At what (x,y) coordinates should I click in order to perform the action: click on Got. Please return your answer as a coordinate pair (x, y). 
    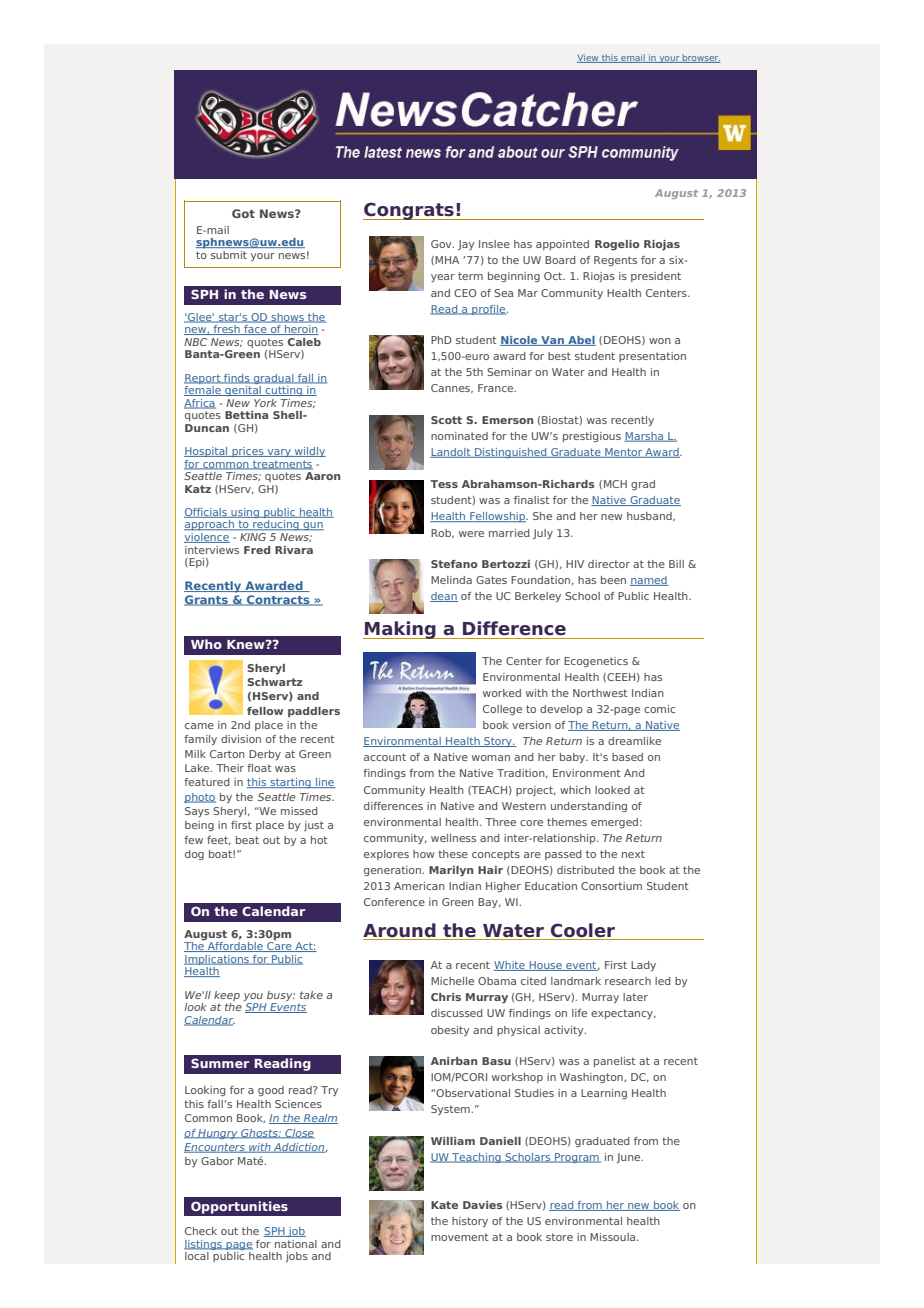
    Looking at the image, I should click on (243, 213).
